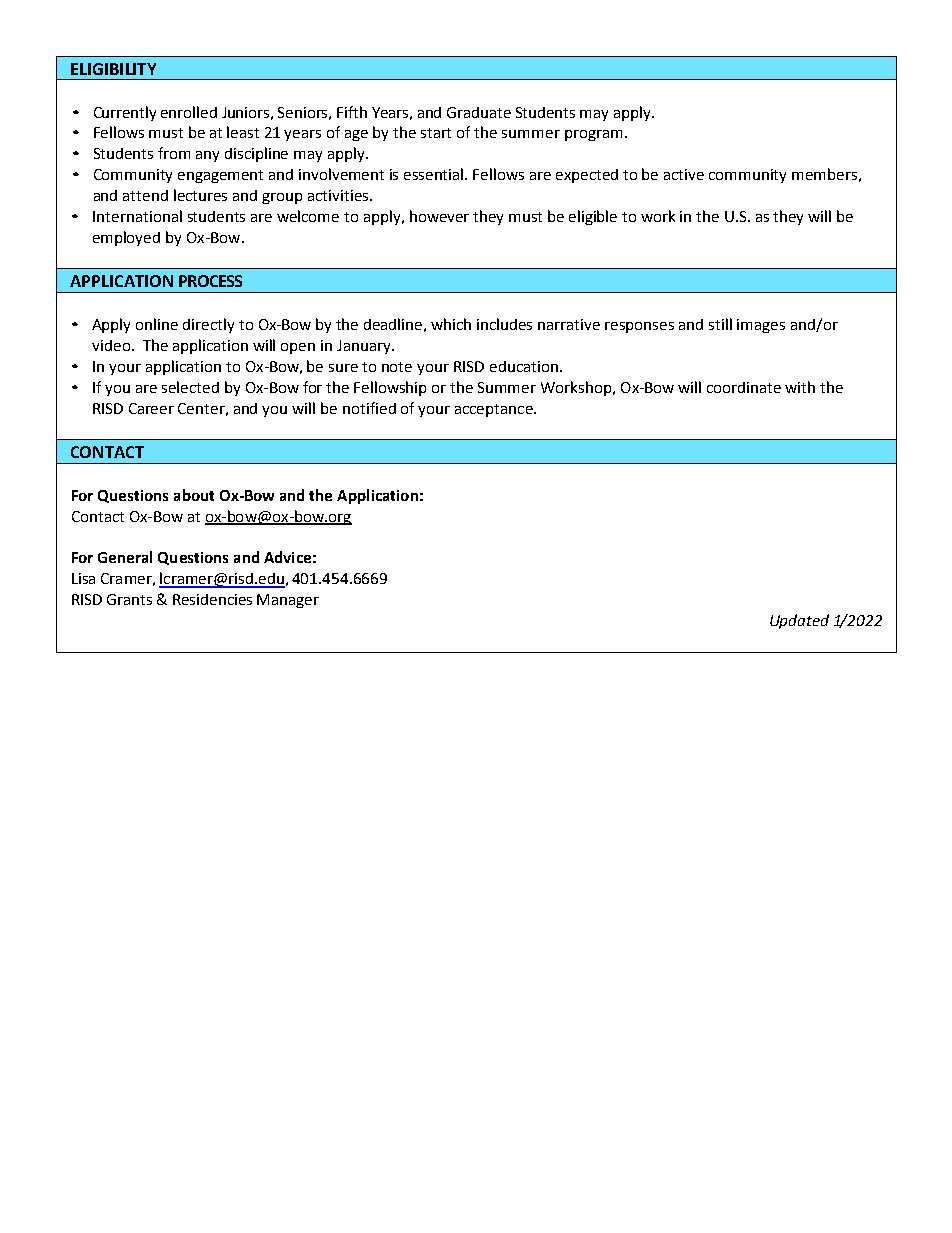 This screenshot has height=1233, width=952. What do you see at coordinates (137, 216) in the screenshot?
I see `International` at bounding box center [137, 216].
